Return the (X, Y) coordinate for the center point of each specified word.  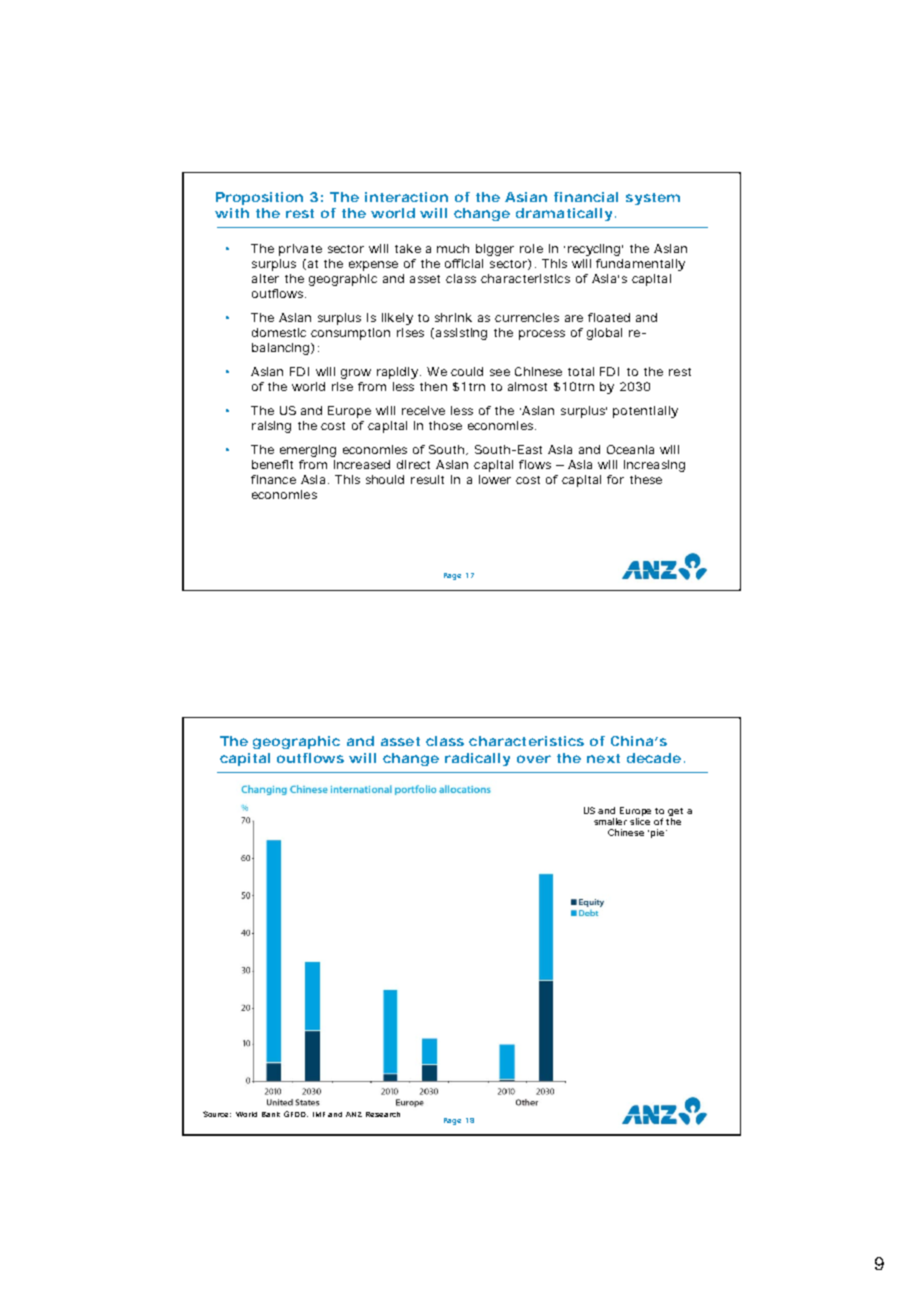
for (615, 479)
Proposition (259, 198)
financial (586, 197)
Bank (271, 1114)
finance (273, 479)
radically (477, 759)
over (534, 759)
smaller (610, 821)
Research (383, 1114)
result (427, 479)
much (453, 248)
